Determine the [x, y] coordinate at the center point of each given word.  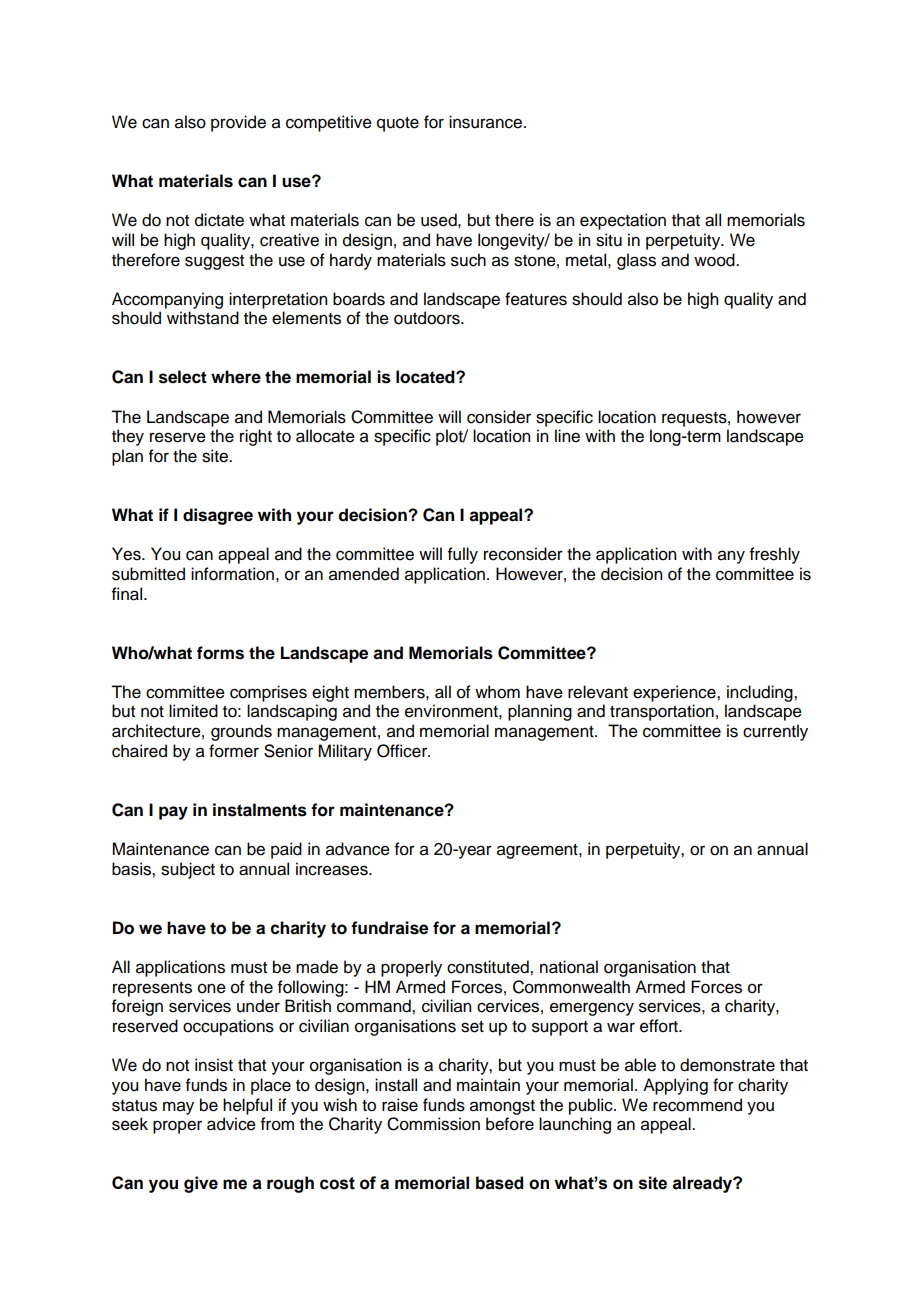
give [201, 1184]
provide [238, 123]
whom [497, 692]
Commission [433, 1124]
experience [675, 693]
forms [220, 653]
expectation [623, 221]
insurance [485, 122]
